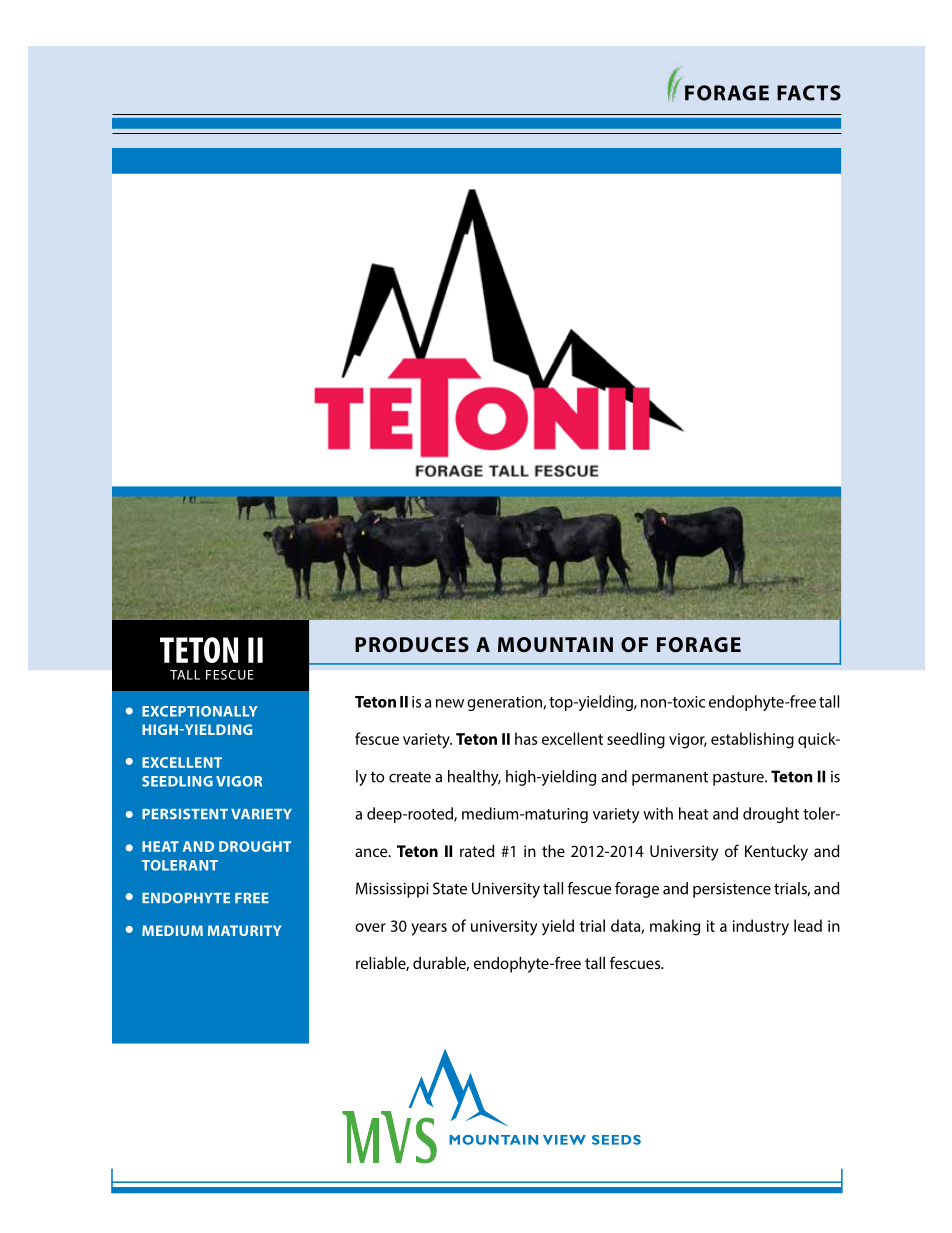  I want to click on MOUNTAIN, so click(555, 644).
